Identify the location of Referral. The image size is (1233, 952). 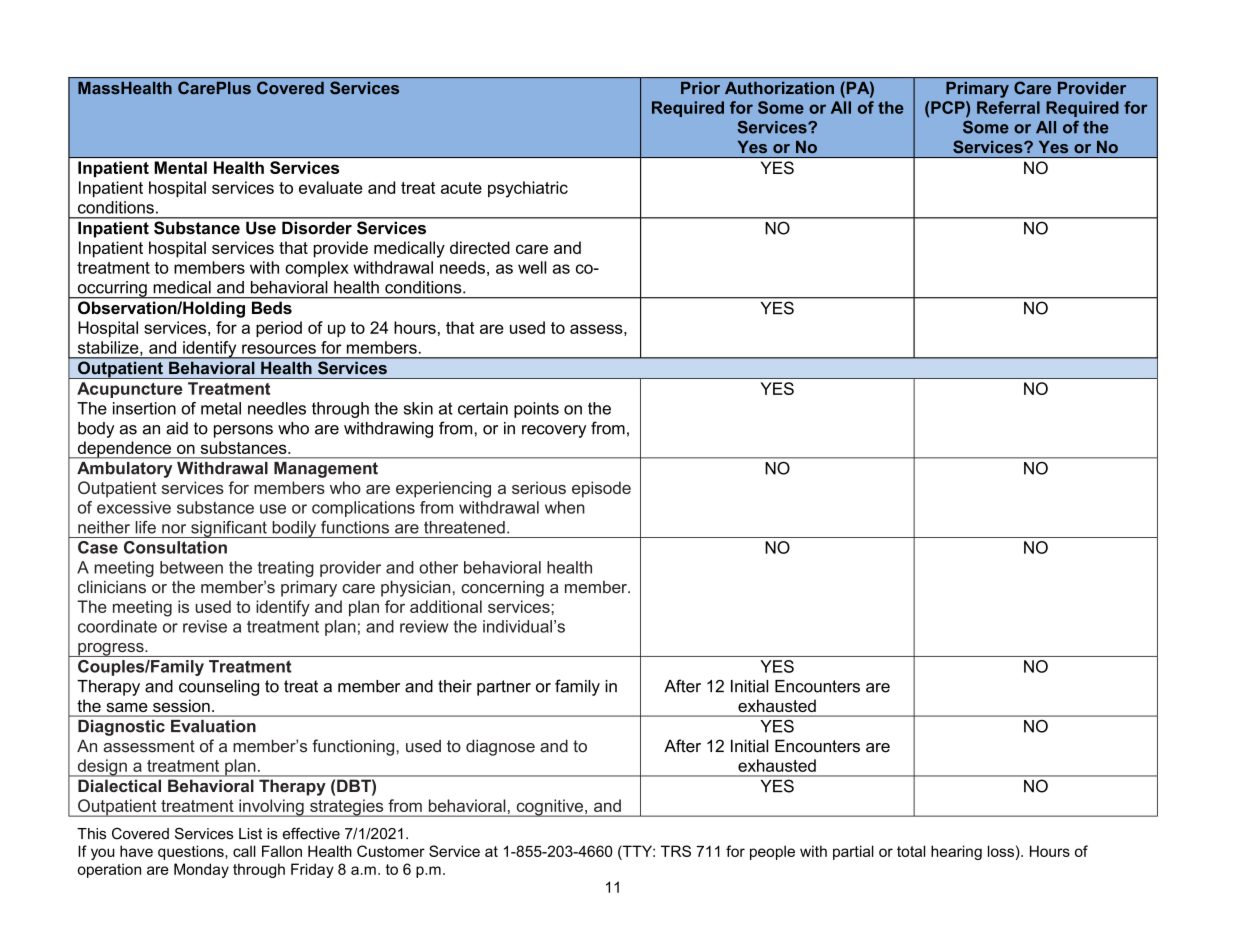
(1008, 107).
